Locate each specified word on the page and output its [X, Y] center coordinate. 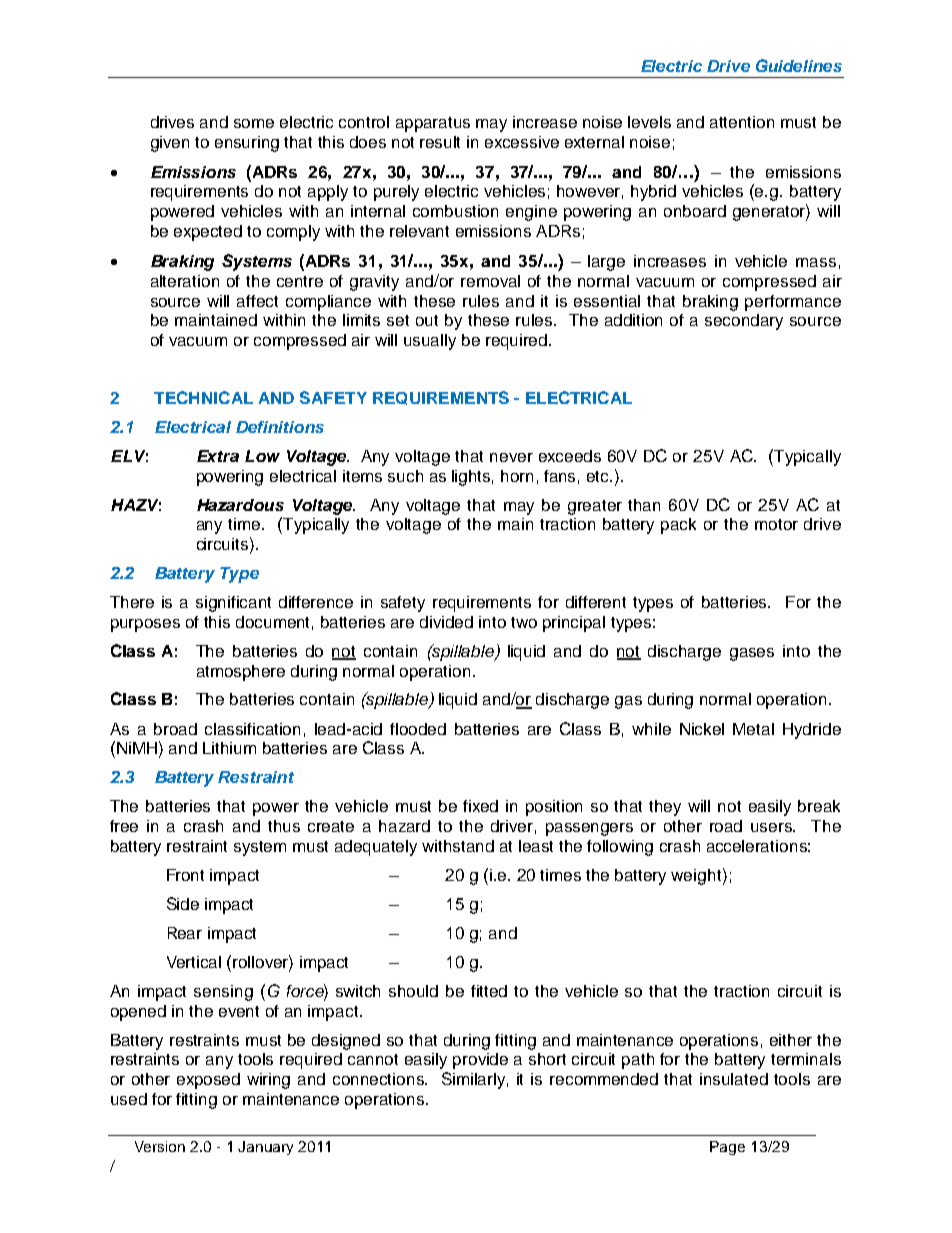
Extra [218, 456]
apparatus [433, 124]
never [511, 457]
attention [742, 122]
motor [776, 524]
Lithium [229, 748]
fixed [480, 806]
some [254, 123]
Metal [753, 729]
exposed [208, 1081]
